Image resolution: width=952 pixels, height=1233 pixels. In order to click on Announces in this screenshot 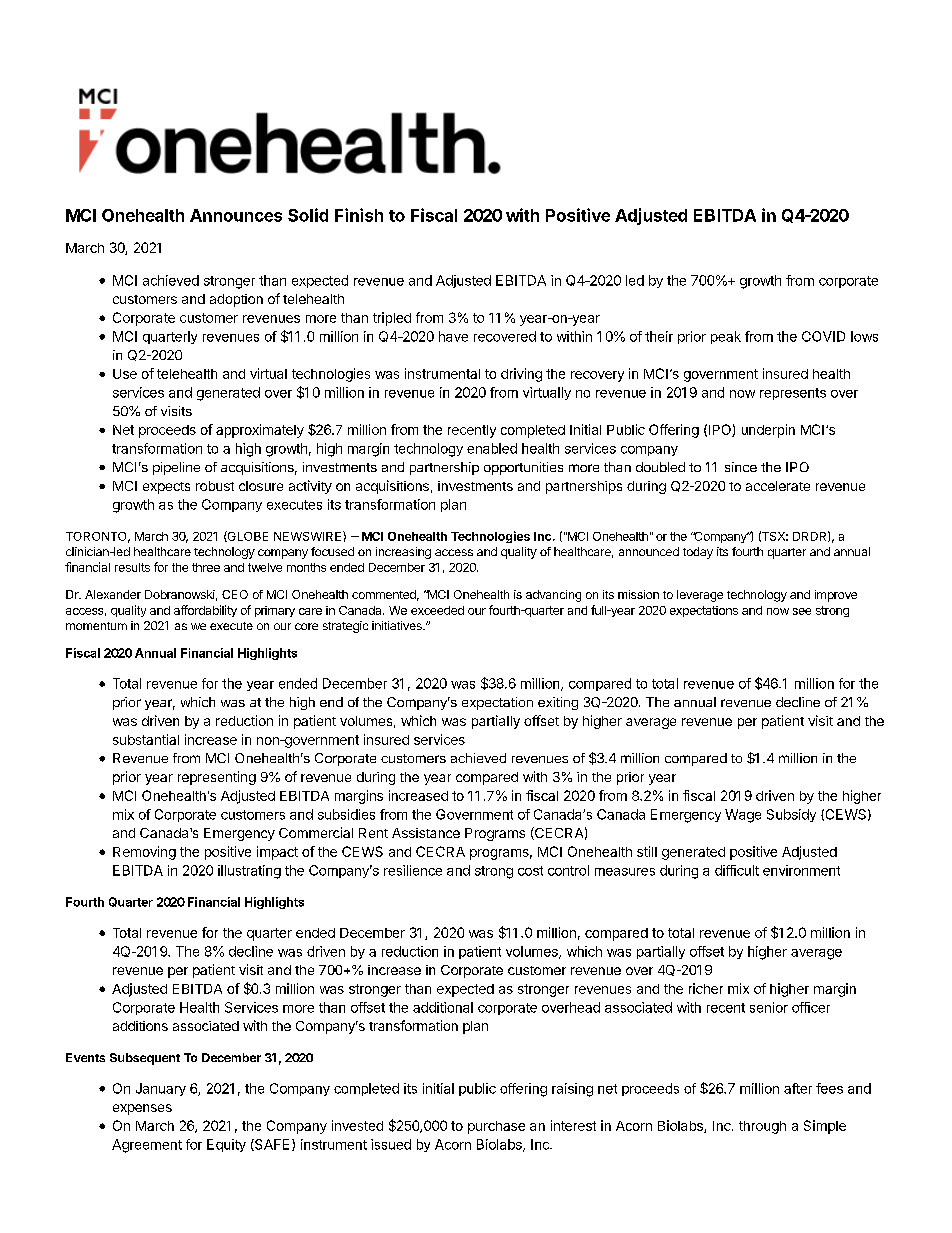, I will do `click(236, 215)`.
